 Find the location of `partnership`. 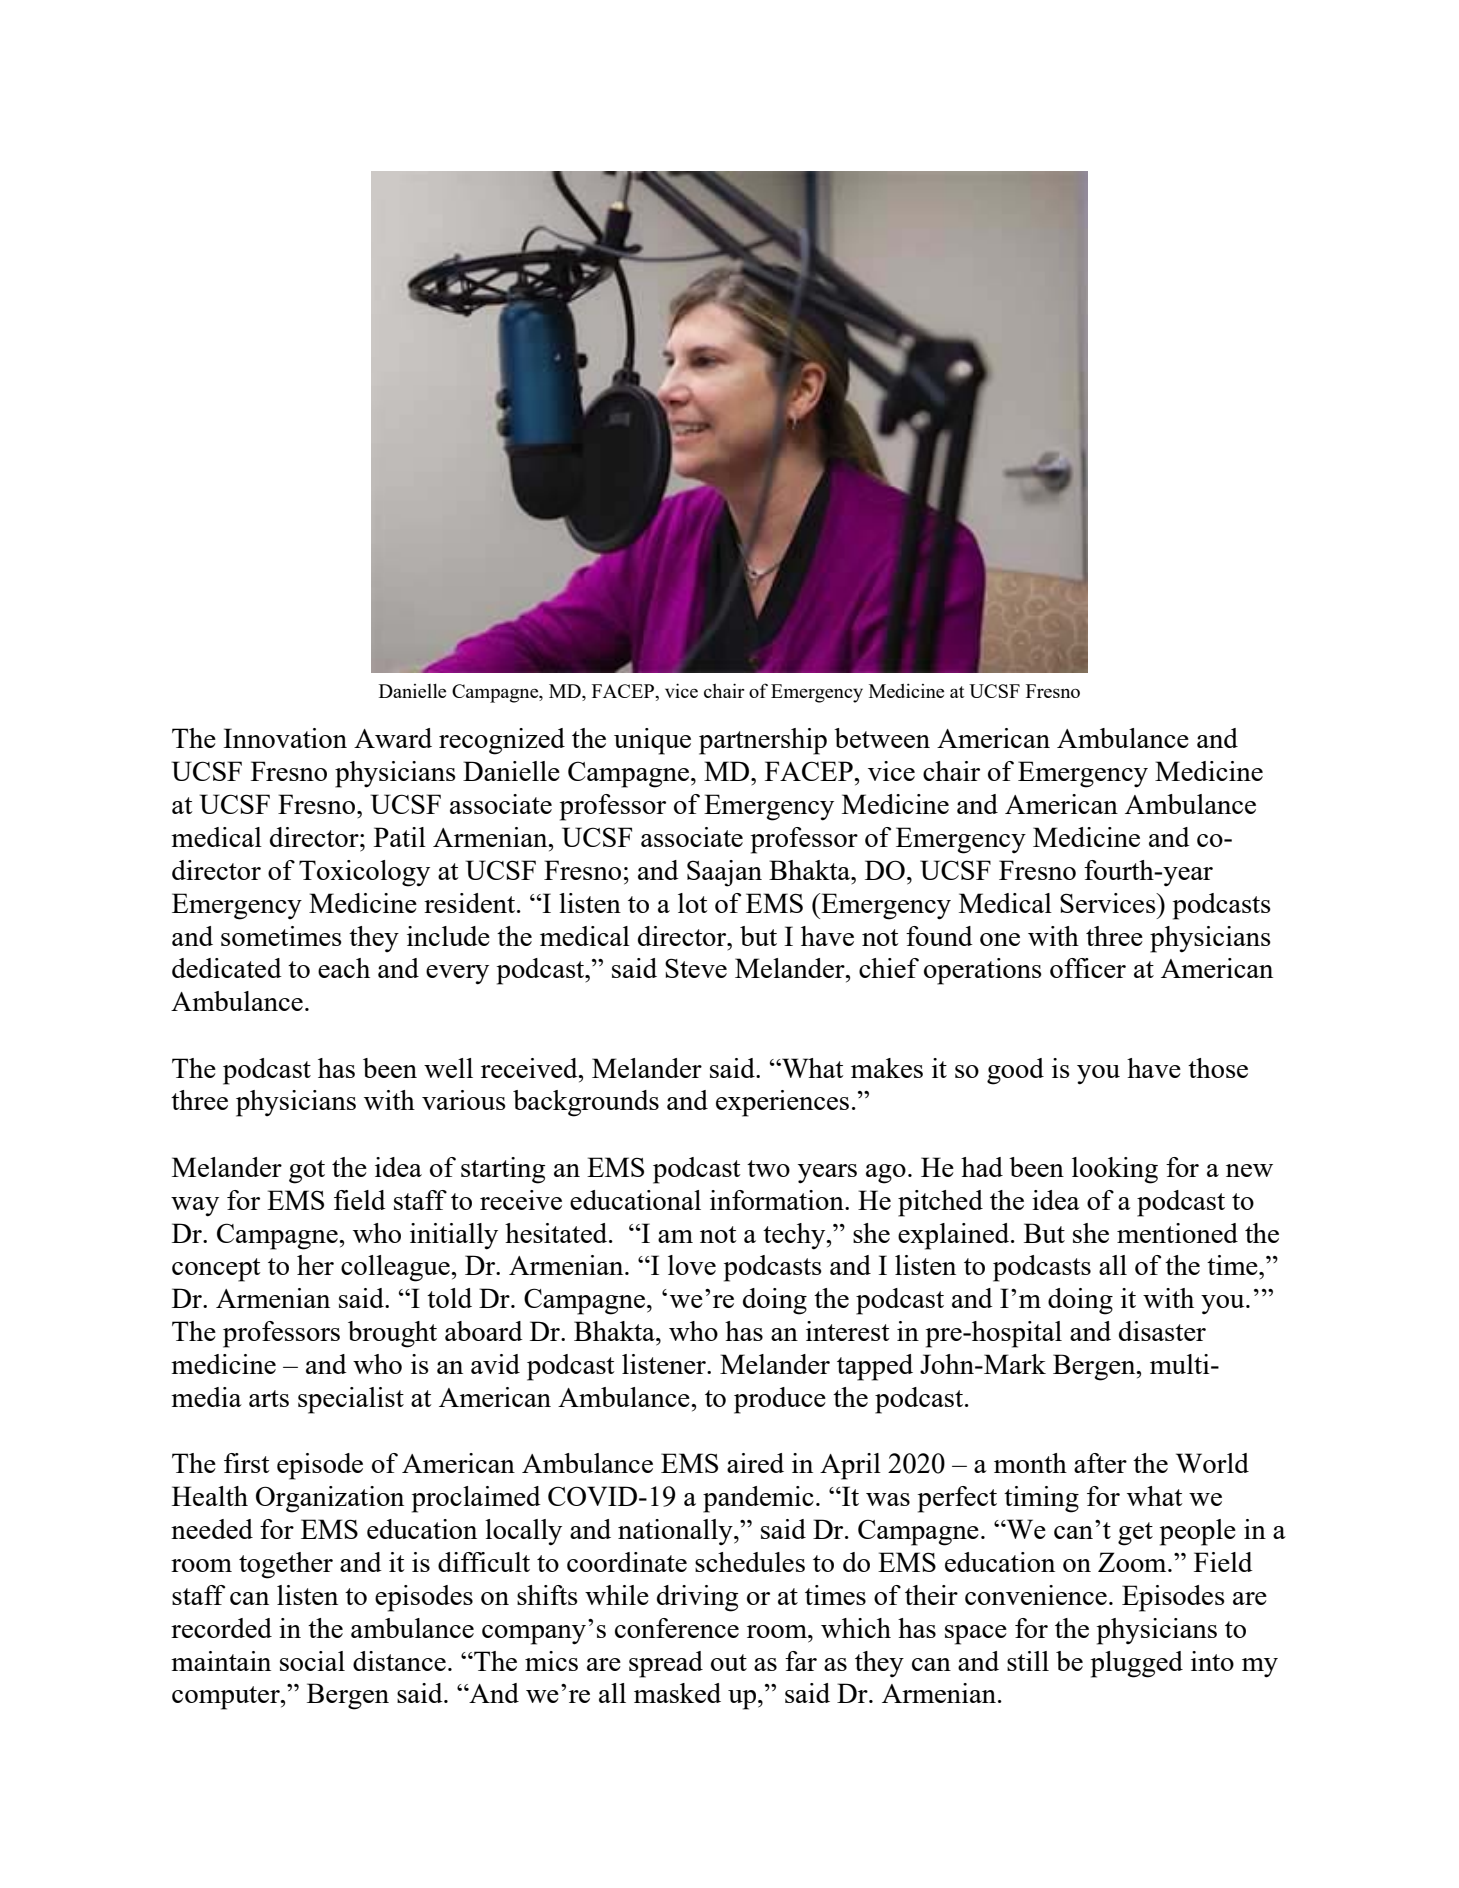

partnership is located at coordinates (763, 741).
